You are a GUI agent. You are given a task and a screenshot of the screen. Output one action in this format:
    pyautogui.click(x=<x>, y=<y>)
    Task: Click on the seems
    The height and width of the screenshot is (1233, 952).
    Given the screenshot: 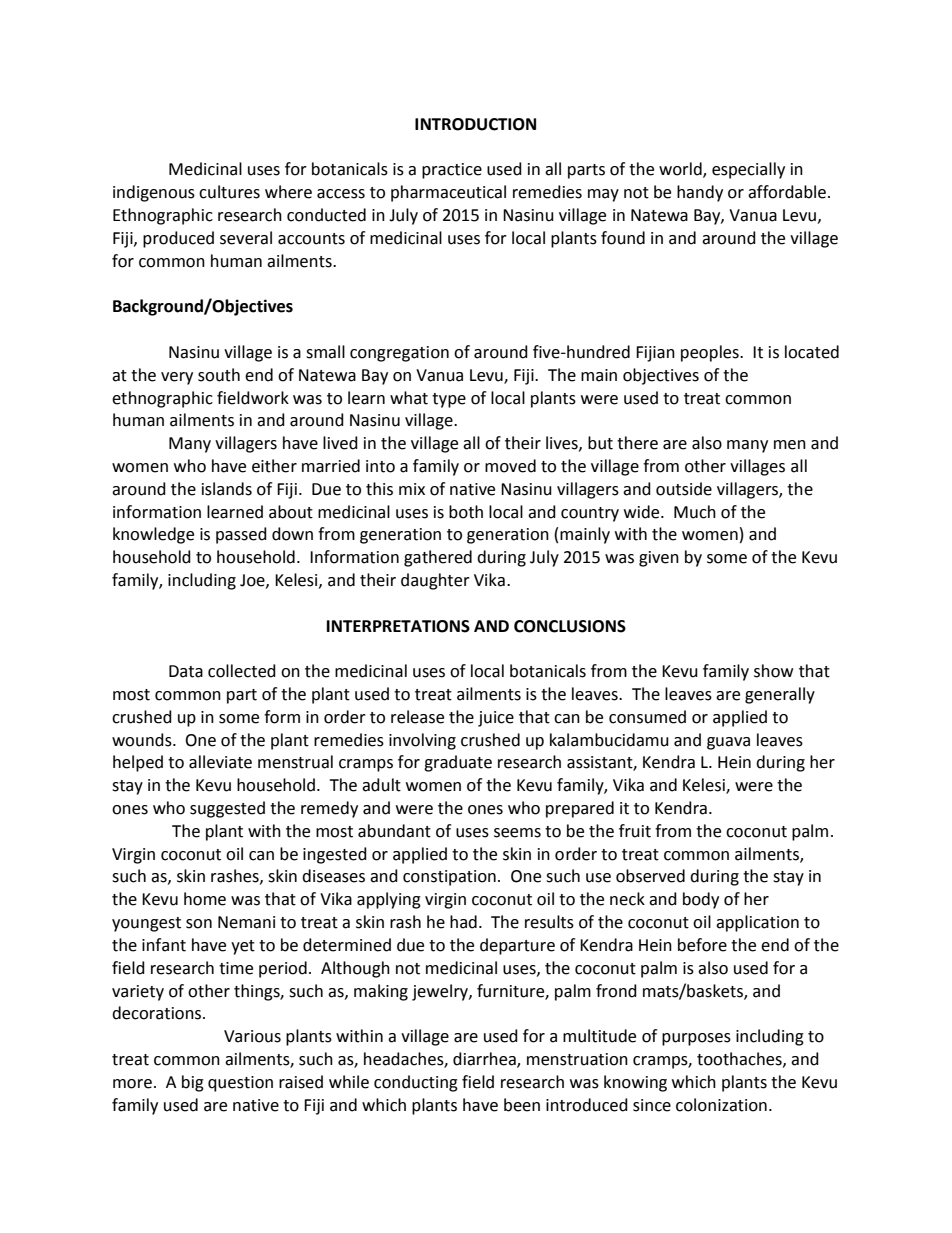 What is the action you would take?
    pyautogui.click(x=517, y=833)
